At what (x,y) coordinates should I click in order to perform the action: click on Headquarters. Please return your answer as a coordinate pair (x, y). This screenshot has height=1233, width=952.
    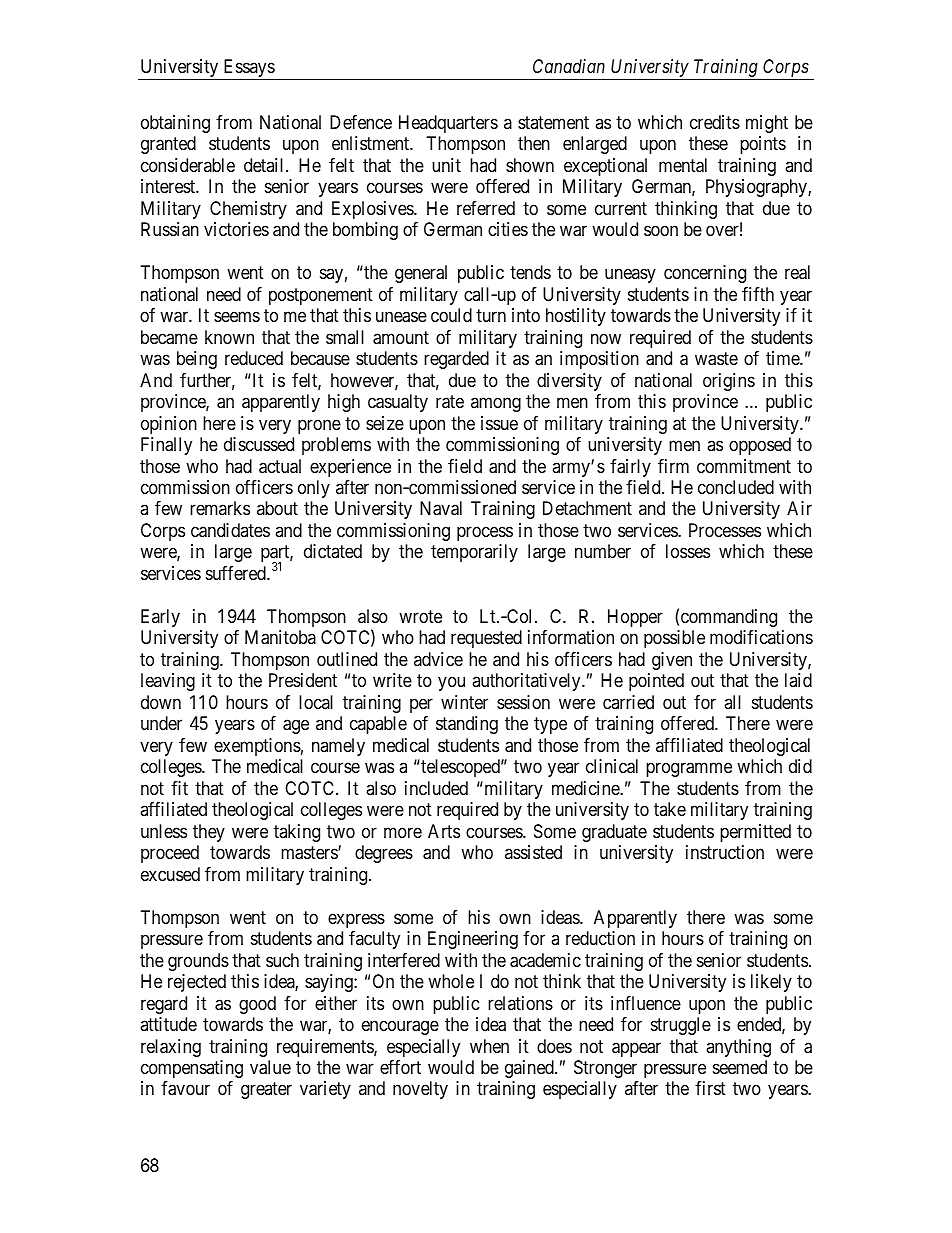
    Looking at the image, I should click on (448, 124).
